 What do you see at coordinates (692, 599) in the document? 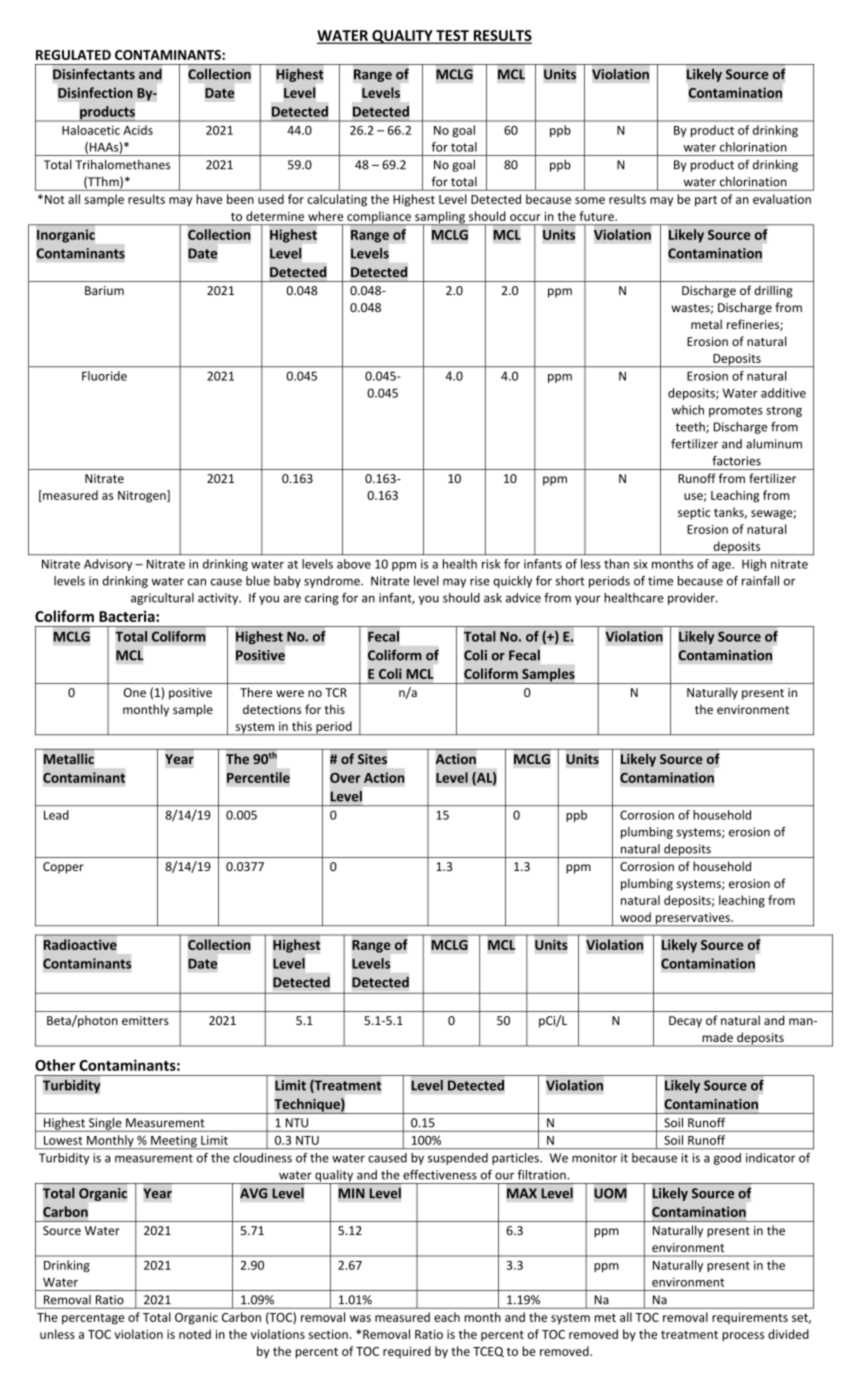
I see `provider` at bounding box center [692, 599].
